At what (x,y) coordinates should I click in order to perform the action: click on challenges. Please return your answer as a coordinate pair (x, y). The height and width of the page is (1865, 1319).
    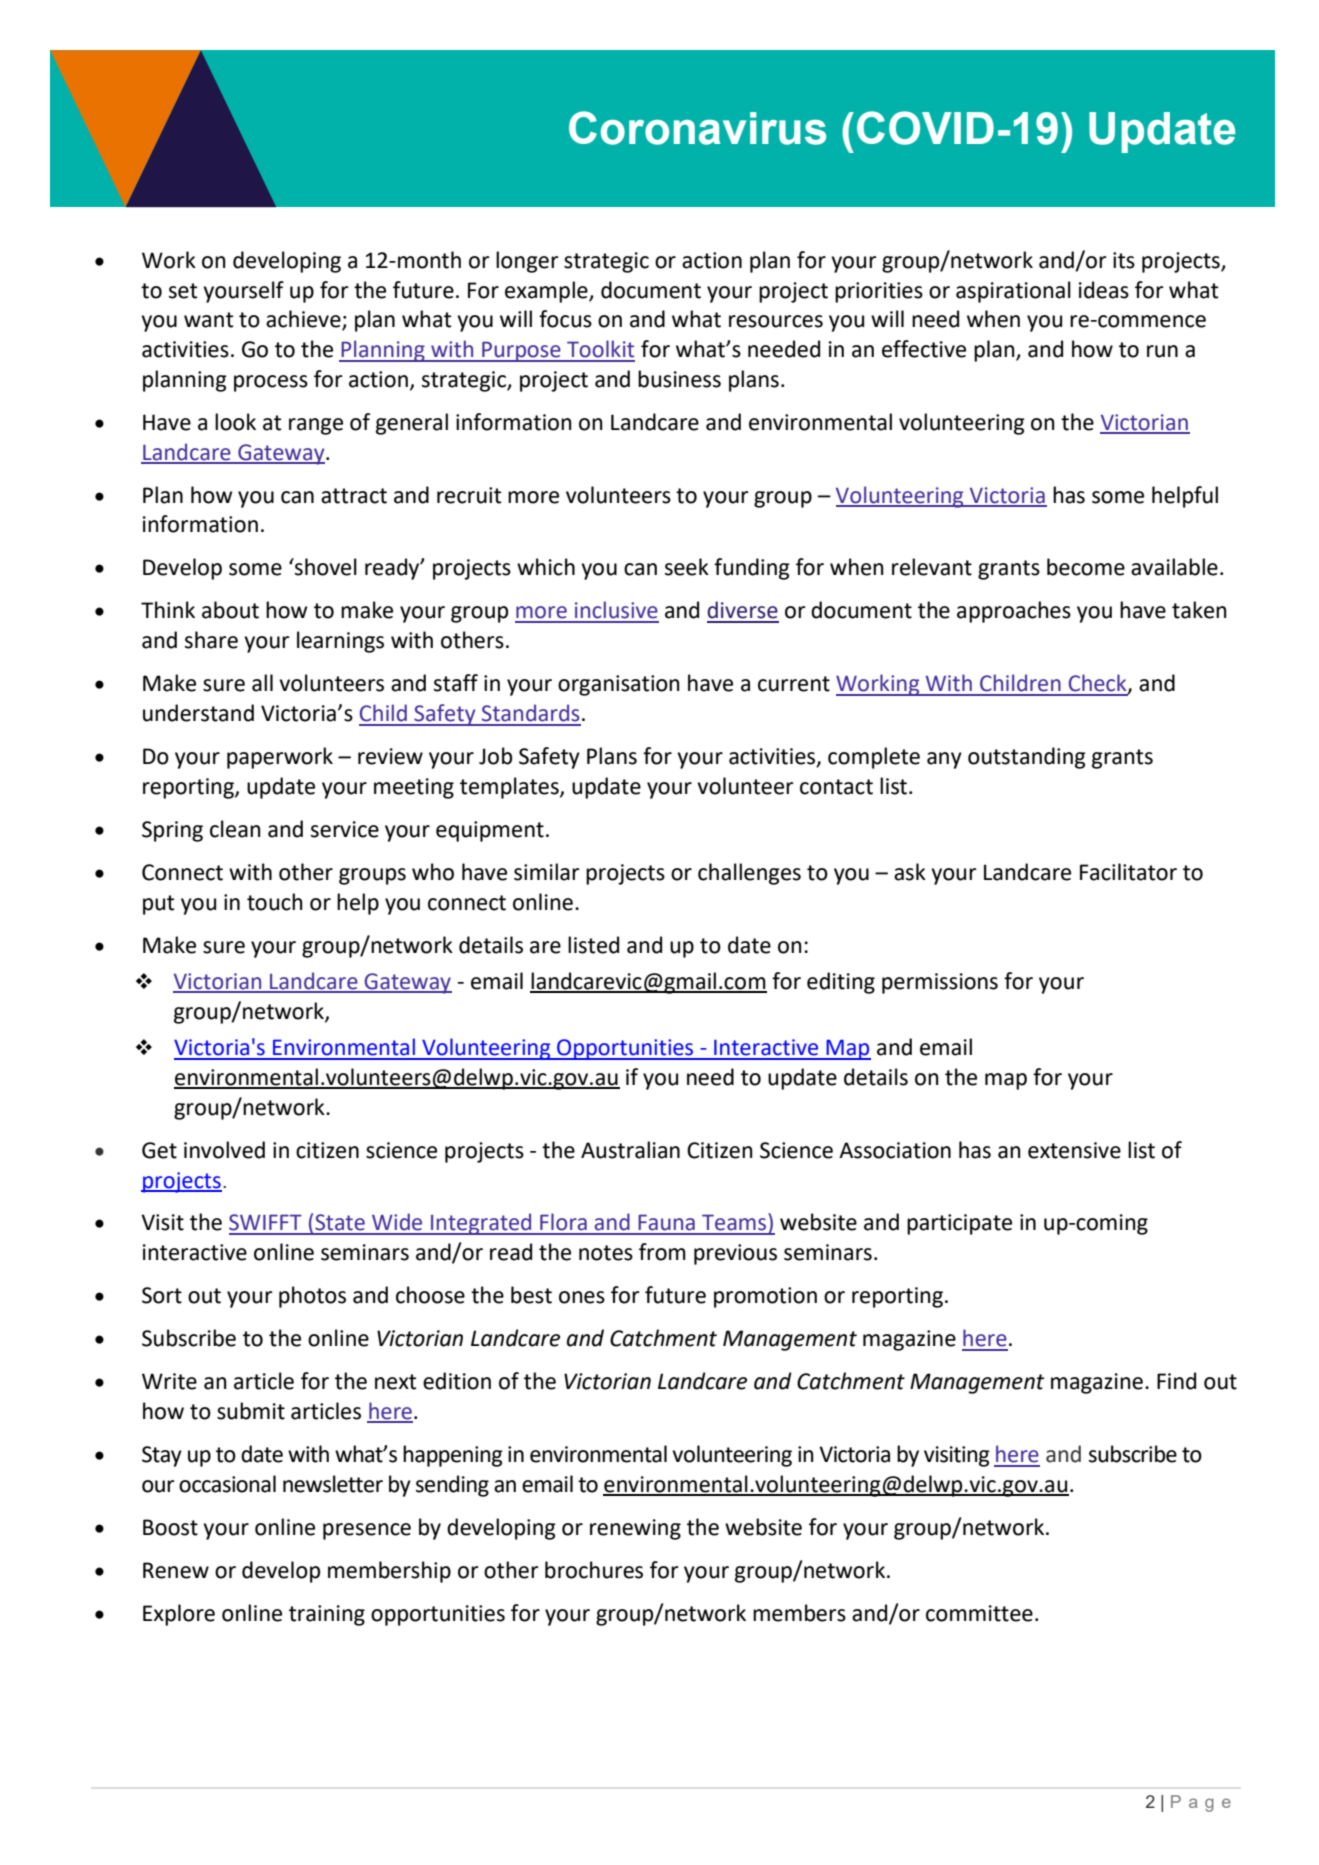
    Looking at the image, I should click on (749, 874).
